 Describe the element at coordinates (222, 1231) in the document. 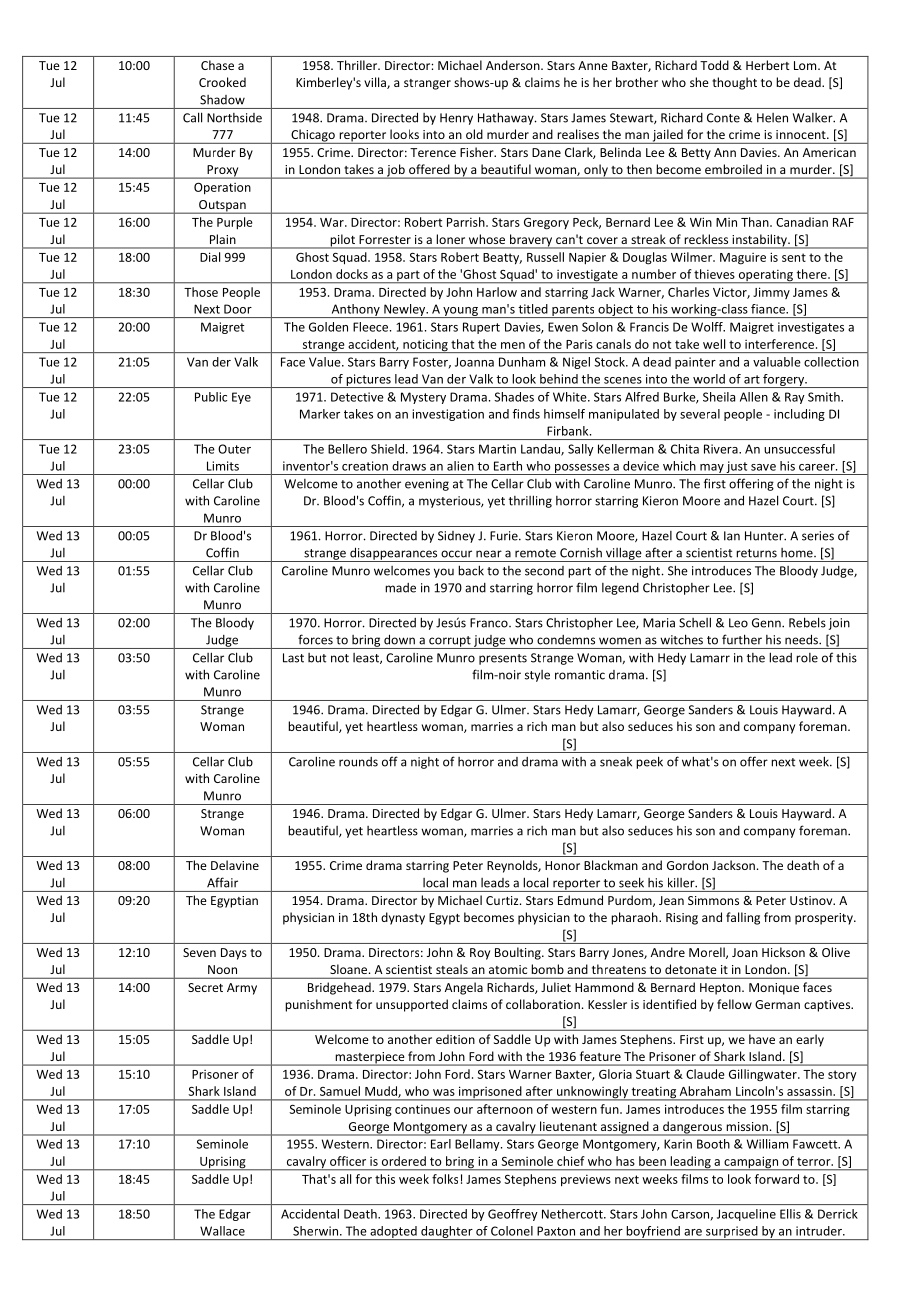

I see `Wallace` at that location.
